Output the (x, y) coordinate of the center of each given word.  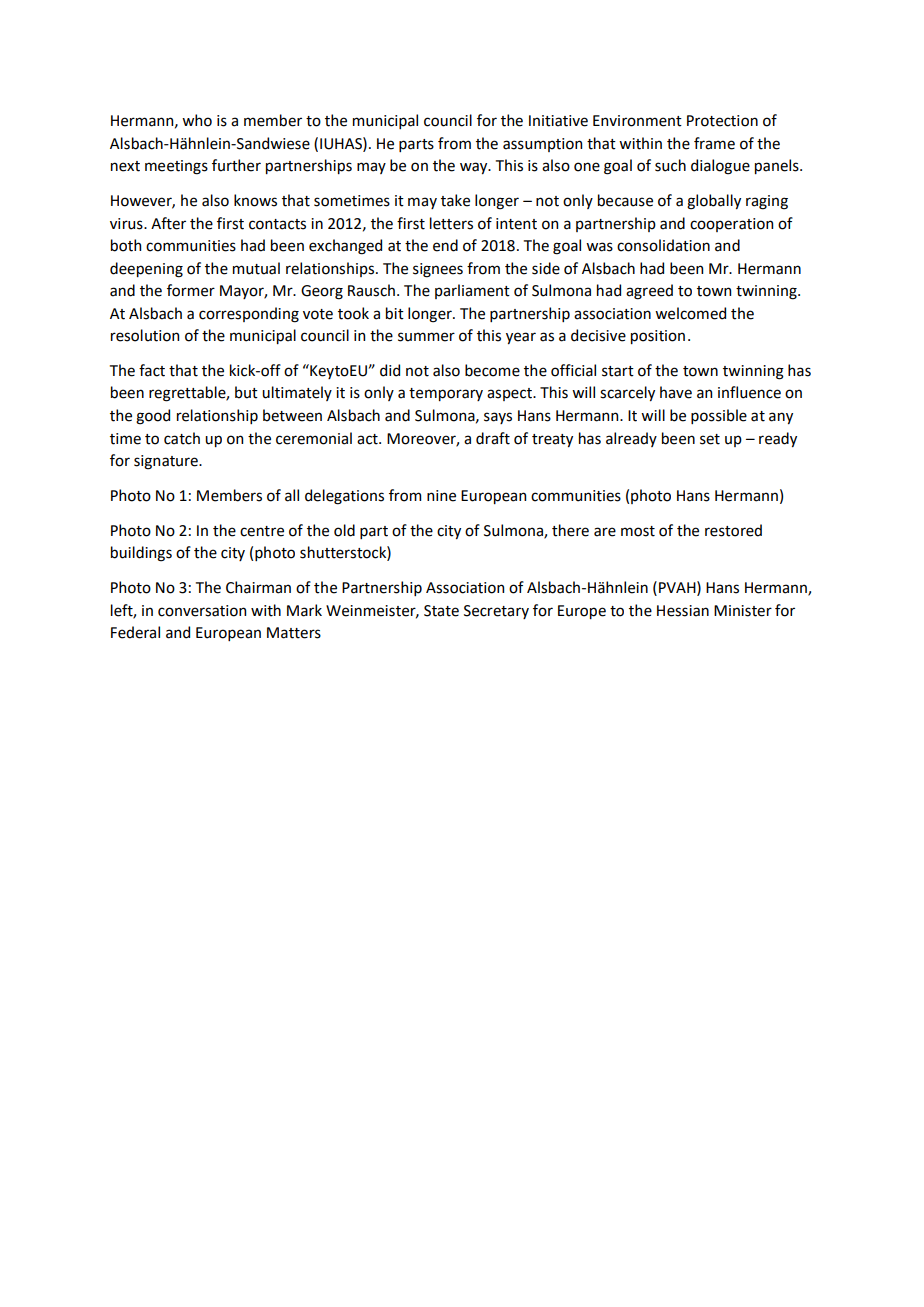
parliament (472, 291)
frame (714, 143)
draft (493, 438)
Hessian (683, 611)
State (441, 611)
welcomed (690, 313)
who (197, 120)
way (475, 168)
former (191, 290)
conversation (202, 611)
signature (167, 462)
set (710, 439)
